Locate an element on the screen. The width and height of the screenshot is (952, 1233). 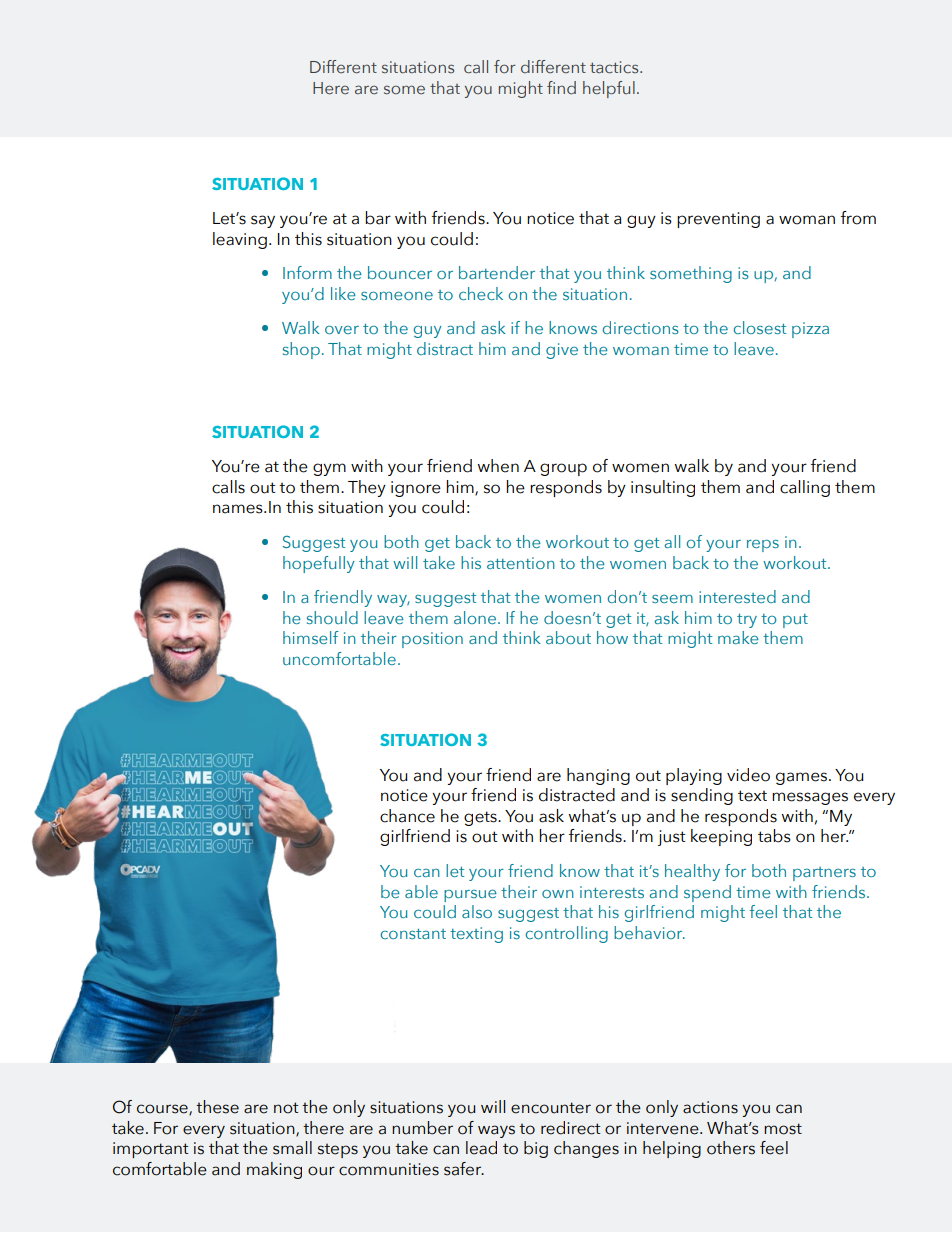
spend is located at coordinates (707, 893).
